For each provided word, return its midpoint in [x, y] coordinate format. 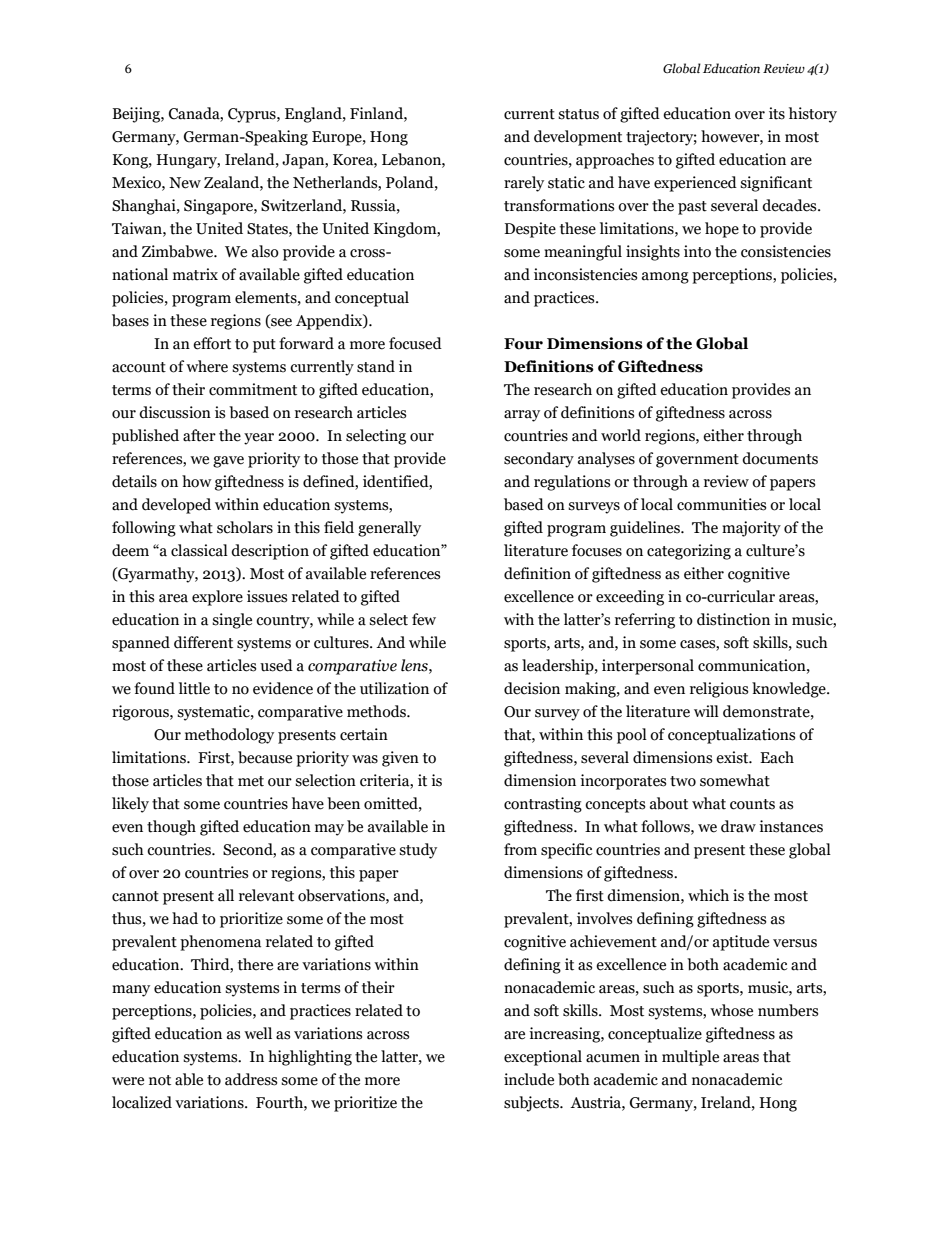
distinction [733, 619]
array [522, 416]
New [185, 183]
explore [217, 598]
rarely [524, 184]
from [520, 849]
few [424, 619]
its [777, 113]
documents [780, 458]
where [207, 366]
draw [738, 826]
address [251, 1079]
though [171, 828]
